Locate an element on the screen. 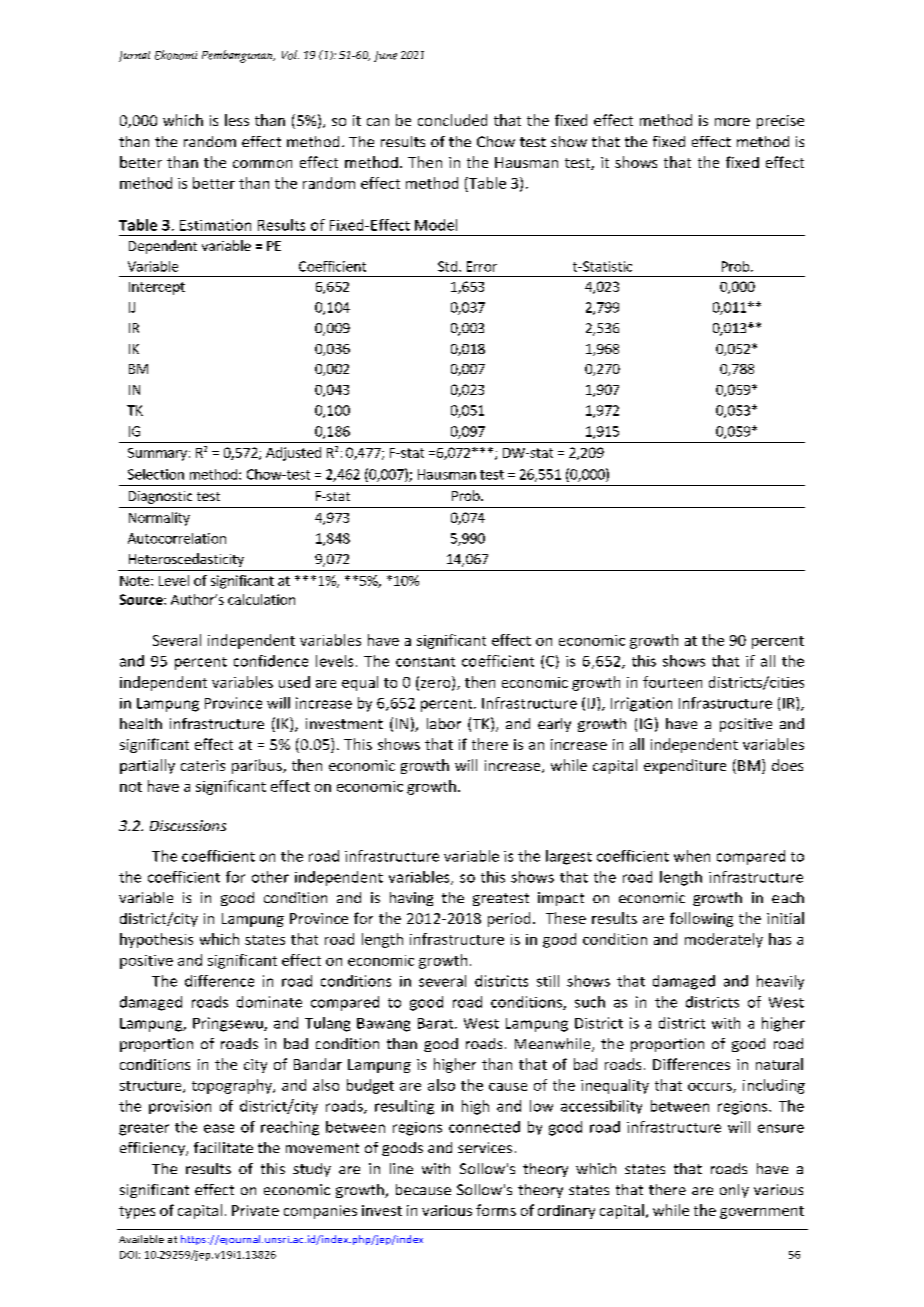  hypothesis is located at coordinates (156, 940).
